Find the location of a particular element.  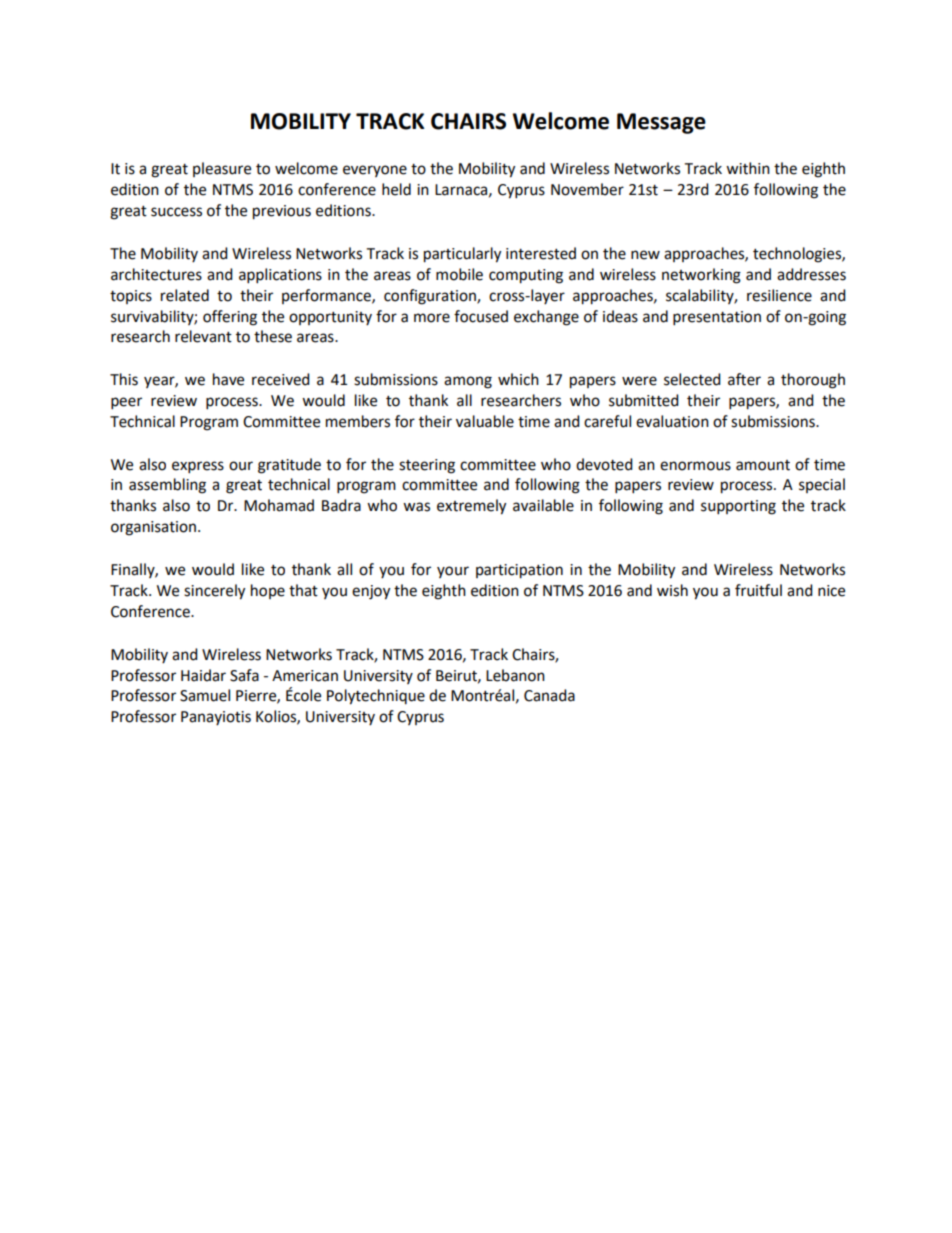

assembling is located at coordinates (167, 486).
